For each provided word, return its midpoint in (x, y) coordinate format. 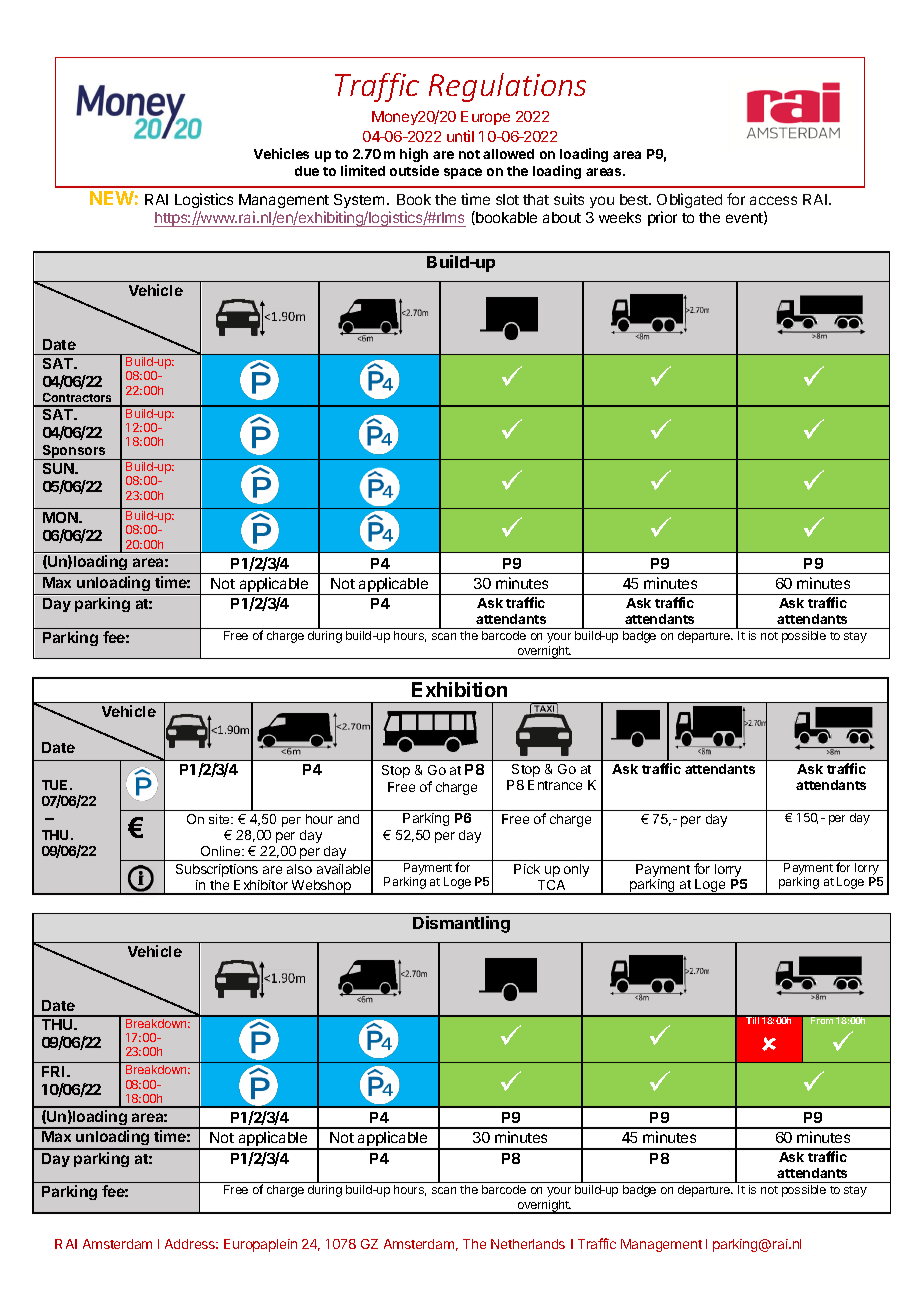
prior (662, 218)
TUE (56, 785)
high (414, 155)
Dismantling (461, 924)
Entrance (555, 785)
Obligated (689, 200)
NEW (112, 198)
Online (222, 851)
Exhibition (459, 689)
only (576, 870)
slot (507, 199)
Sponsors (74, 452)
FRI (55, 1071)
